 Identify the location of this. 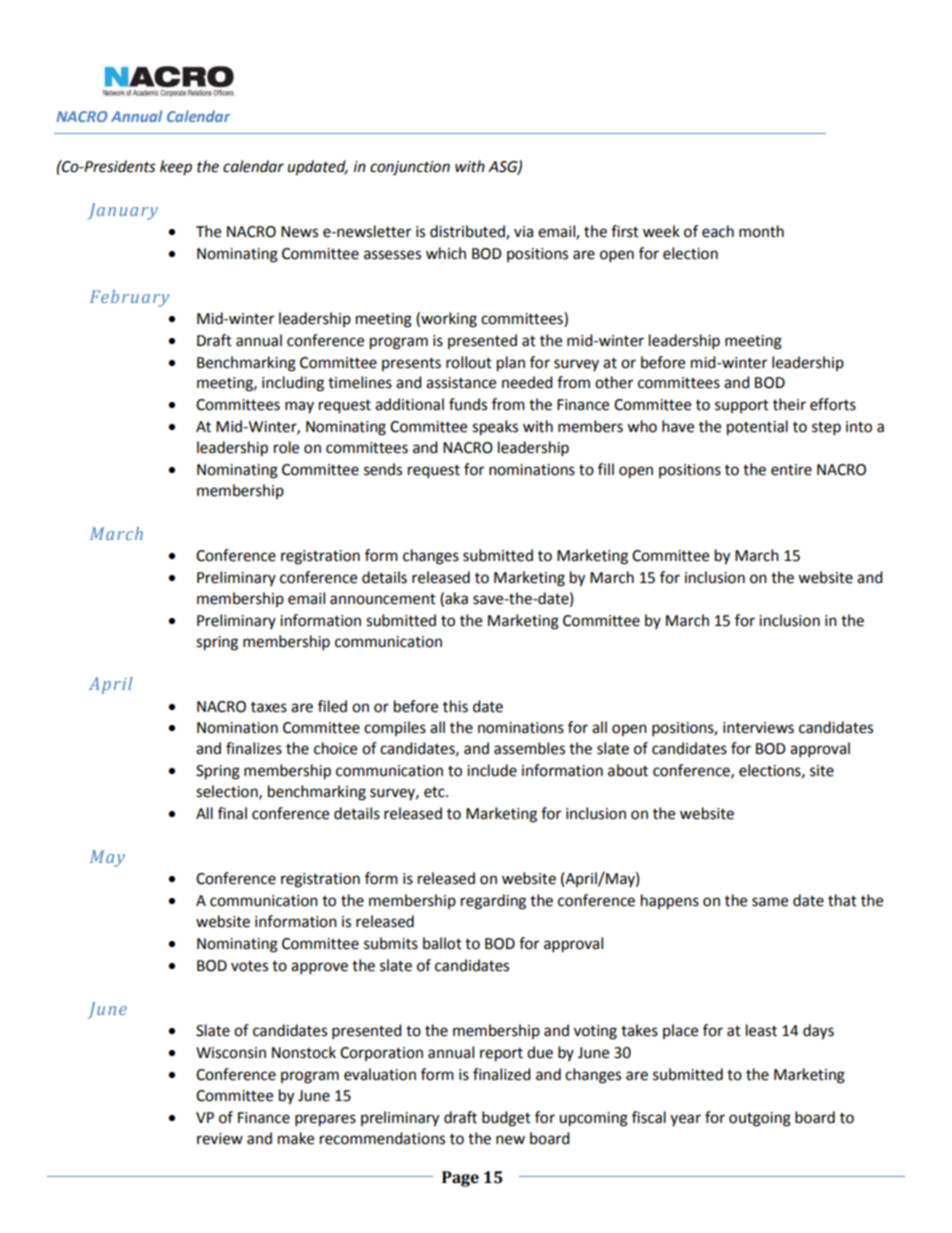
(455, 706).
